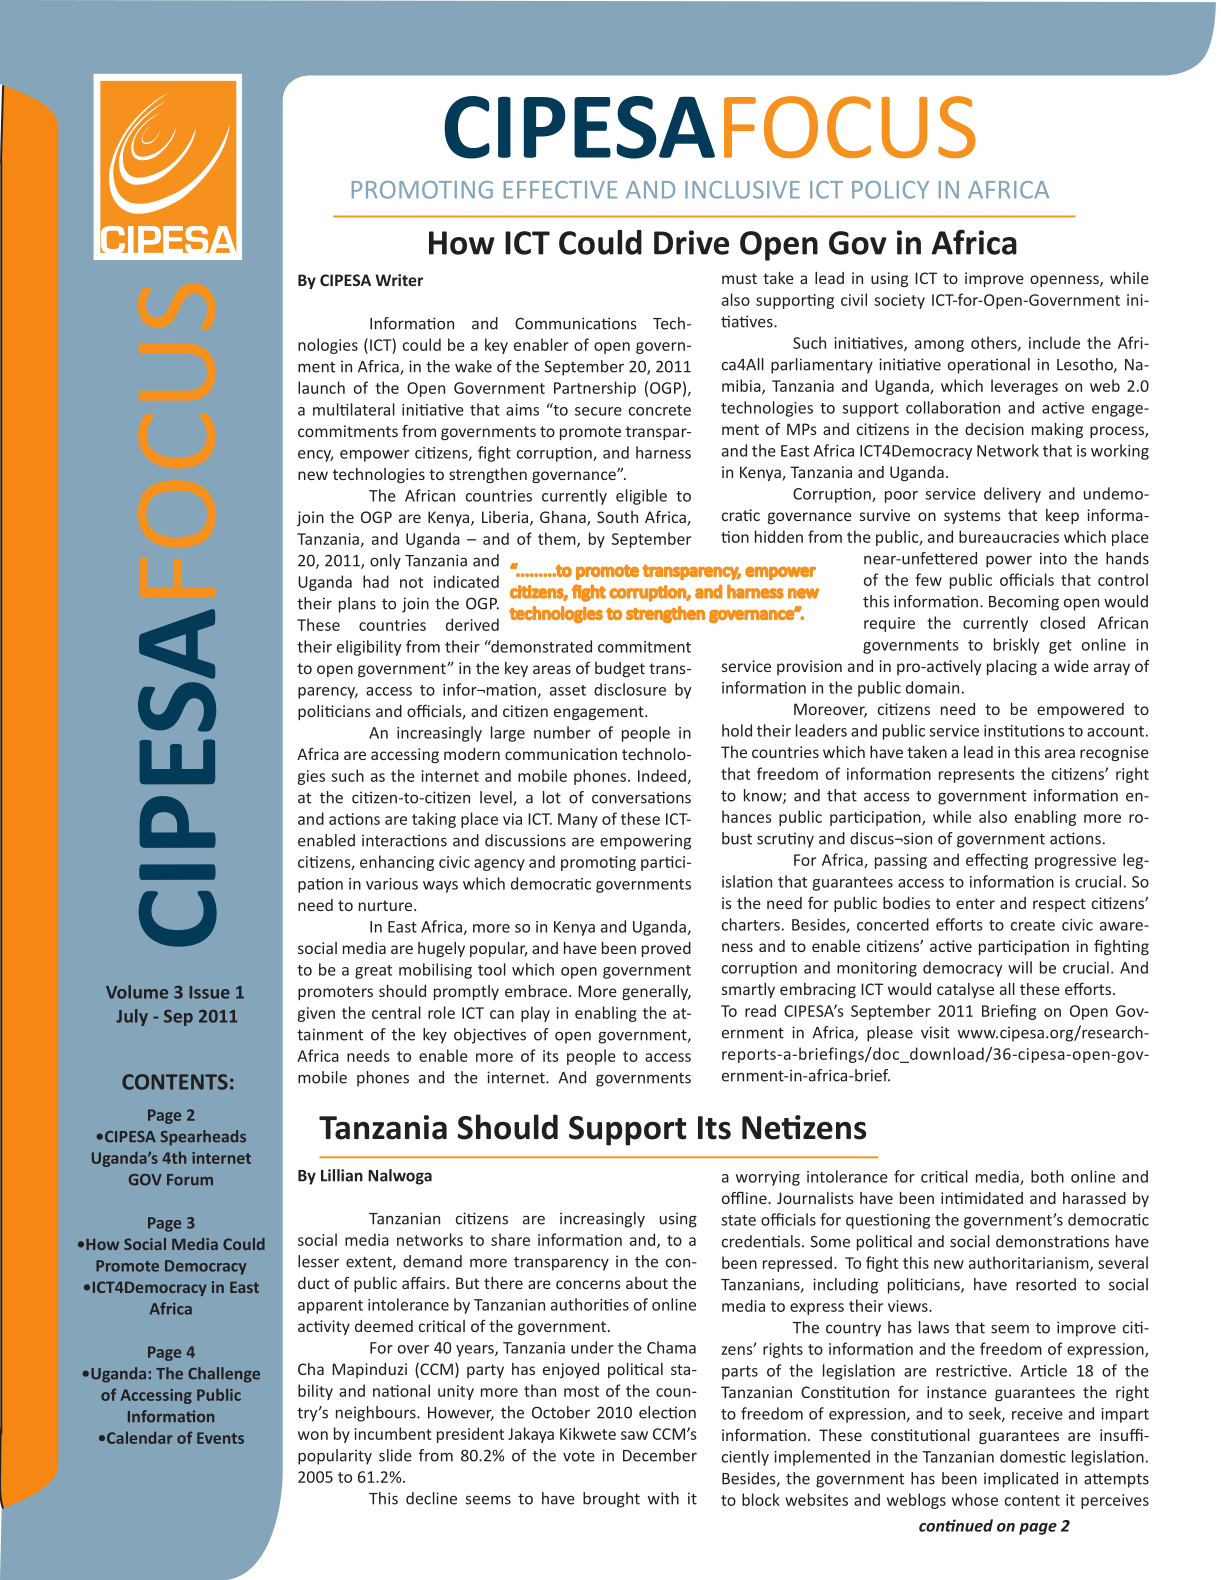 This screenshot has height=1580, width=1221. I want to click on POLICY, so click(890, 190).
